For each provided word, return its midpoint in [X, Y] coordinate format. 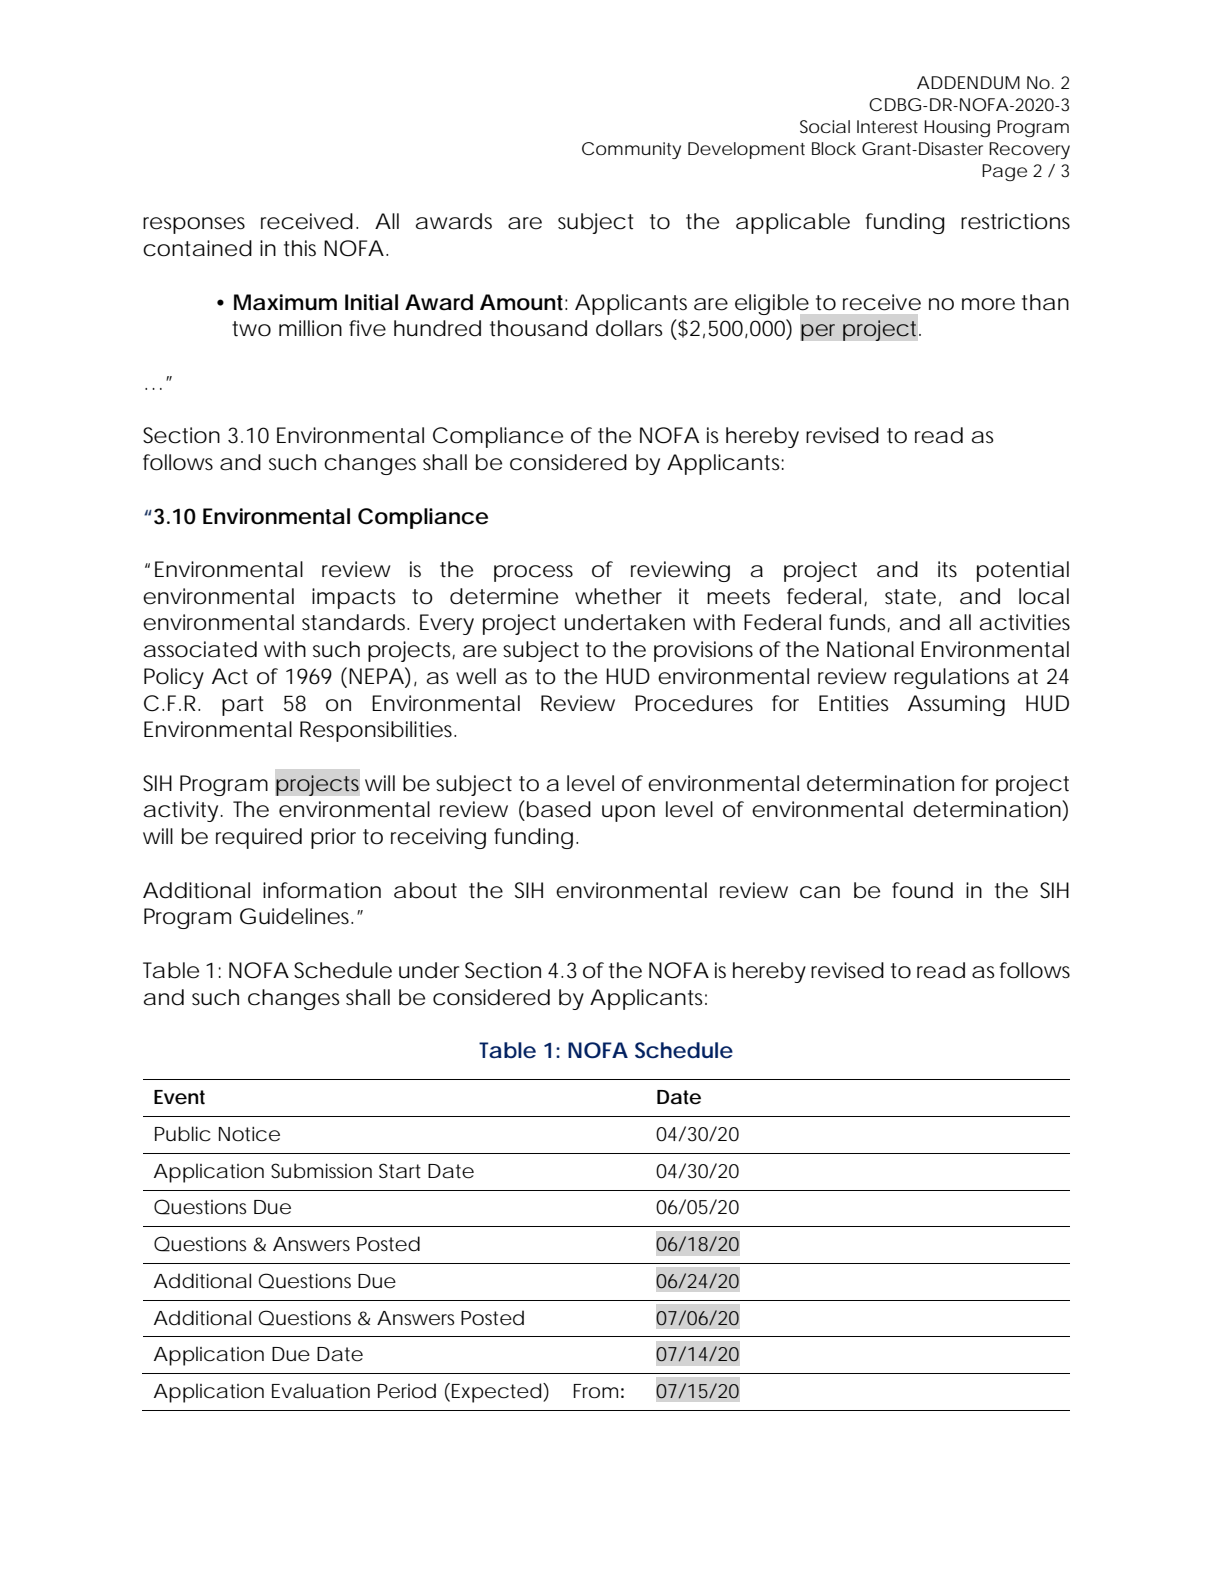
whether [618, 596]
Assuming [956, 705]
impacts [354, 598]
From [595, 1391]
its [947, 569]
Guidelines [296, 916]
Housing [957, 128]
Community [631, 150]
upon [628, 813]
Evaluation [321, 1391]
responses [194, 225]
